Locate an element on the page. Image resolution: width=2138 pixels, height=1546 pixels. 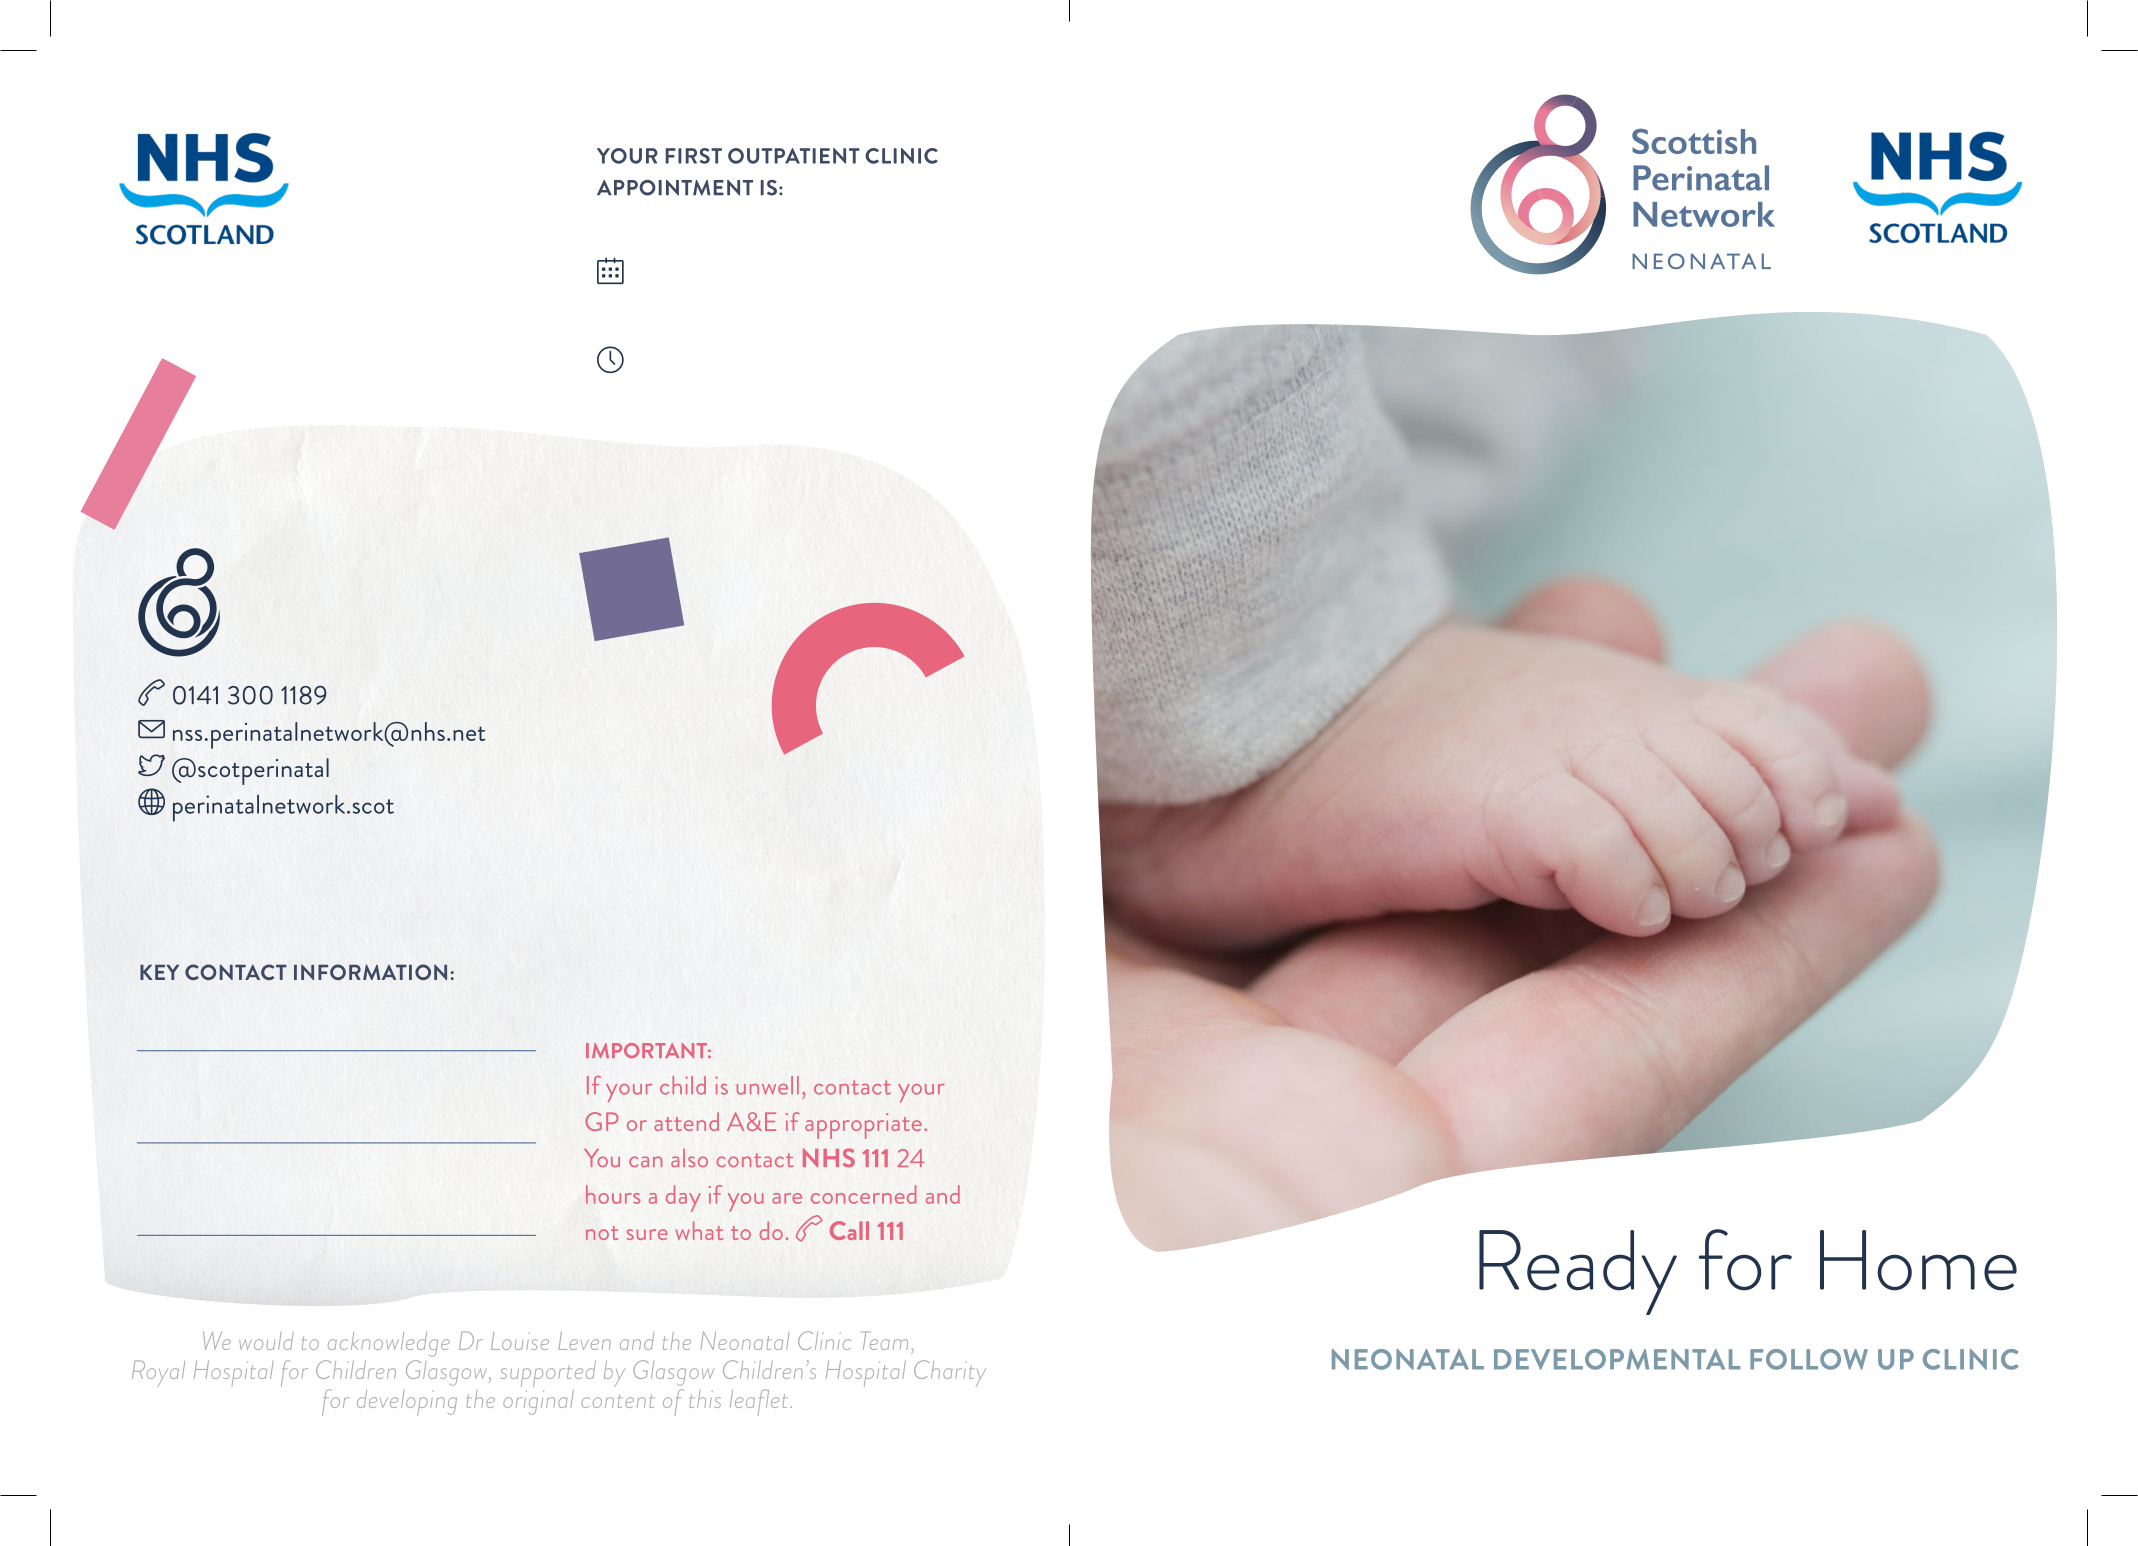
APPOINTMENT is located at coordinates (675, 188).
